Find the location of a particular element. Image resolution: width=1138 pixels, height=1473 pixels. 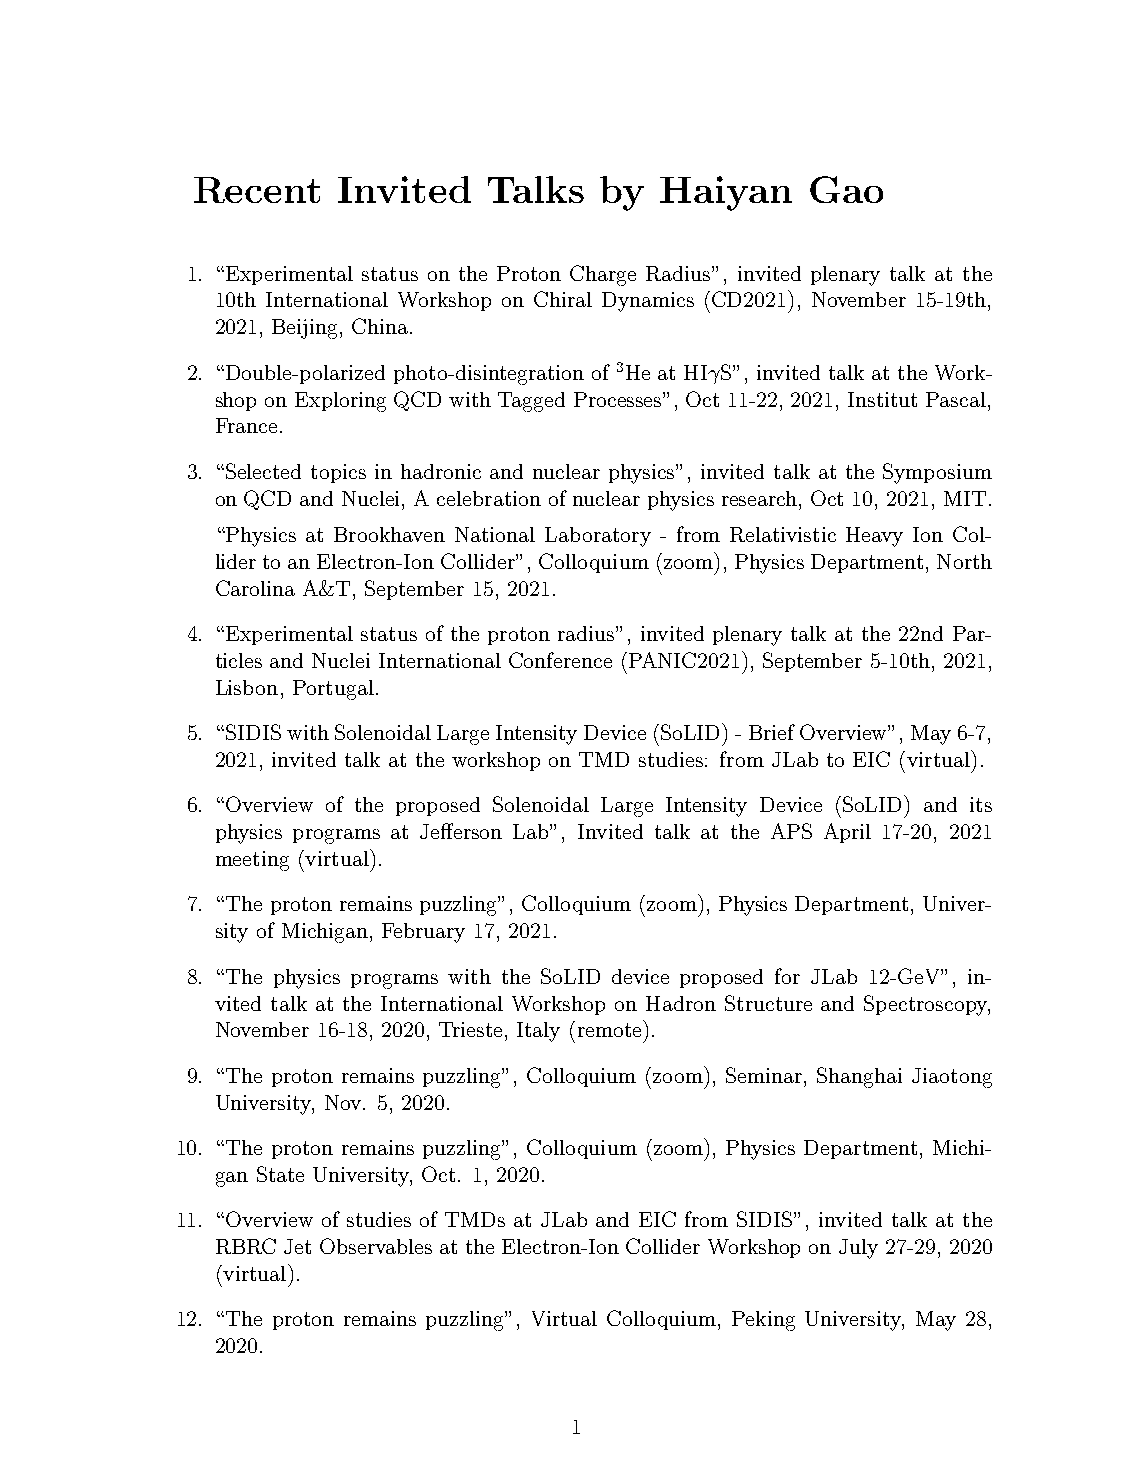

remote is located at coordinates (609, 1030).
